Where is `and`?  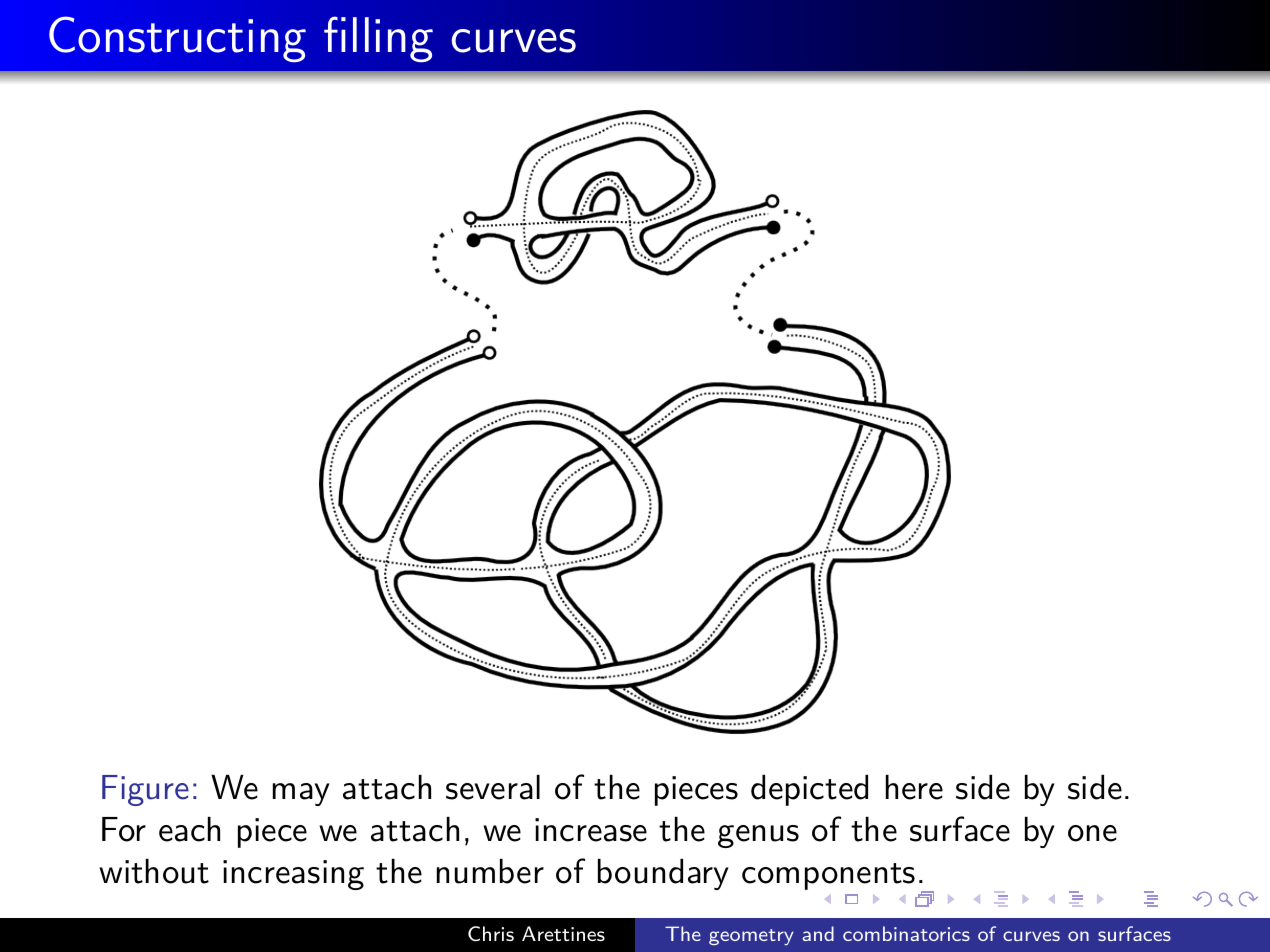
and is located at coordinates (818, 933).
